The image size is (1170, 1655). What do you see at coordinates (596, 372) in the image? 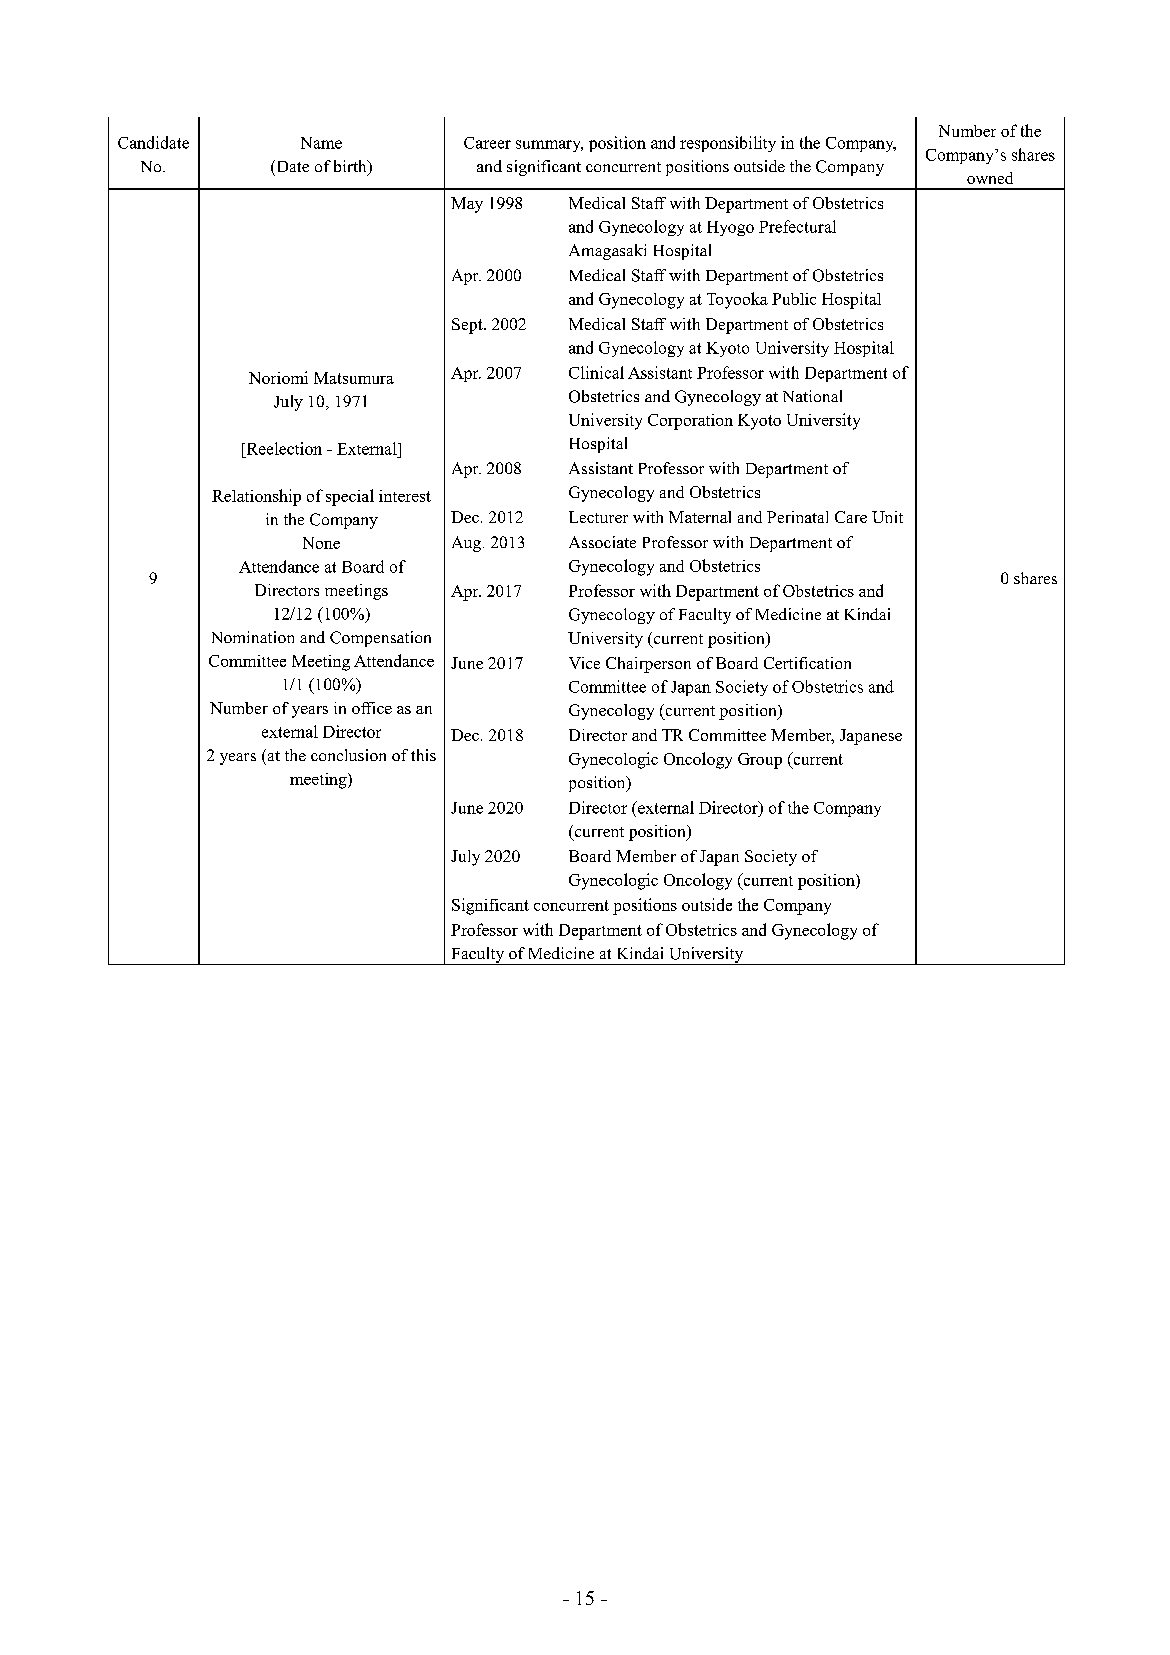
I see `Clinical` at bounding box center [596, 372].
